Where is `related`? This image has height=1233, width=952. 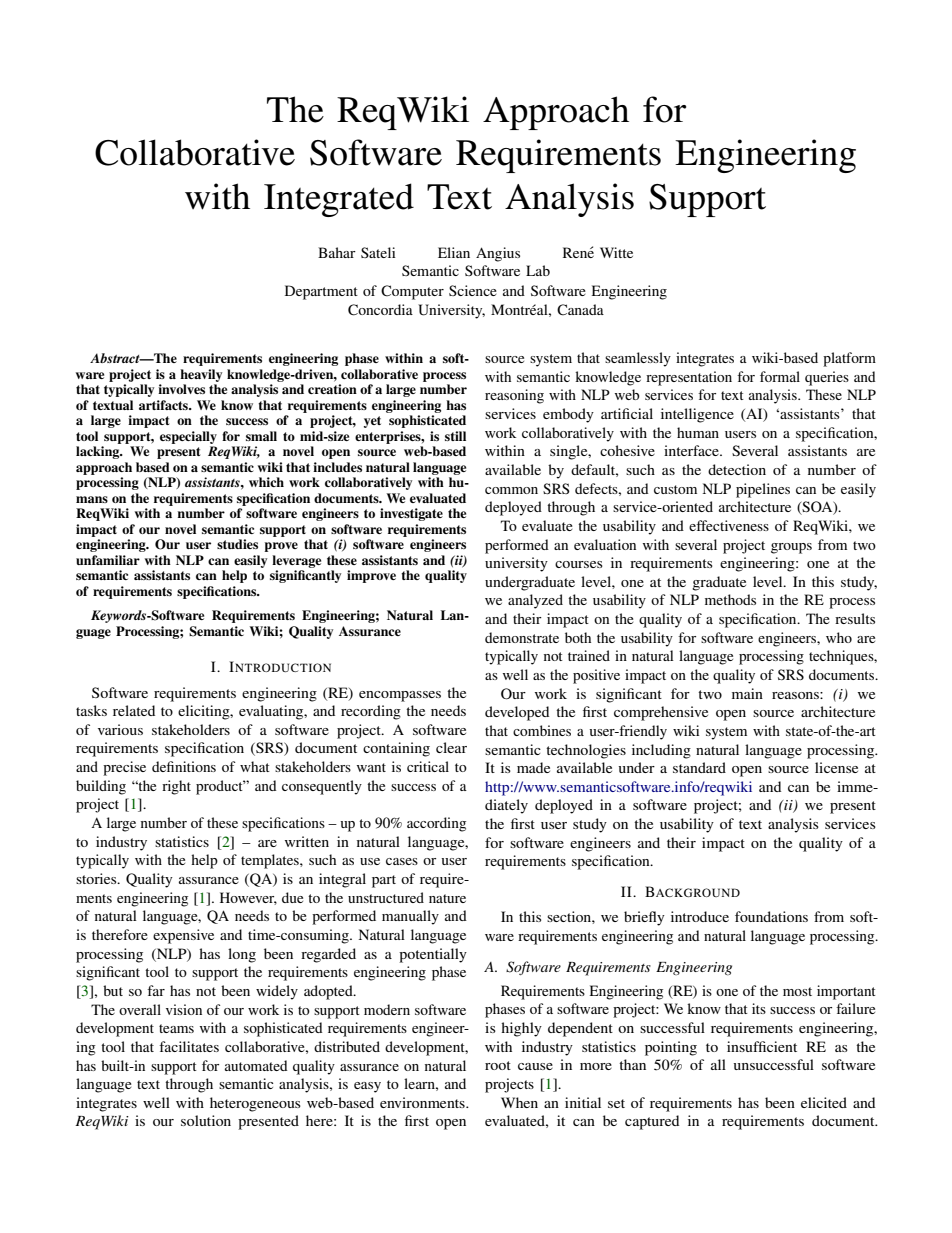 related is located at coordinates (134, 710).
